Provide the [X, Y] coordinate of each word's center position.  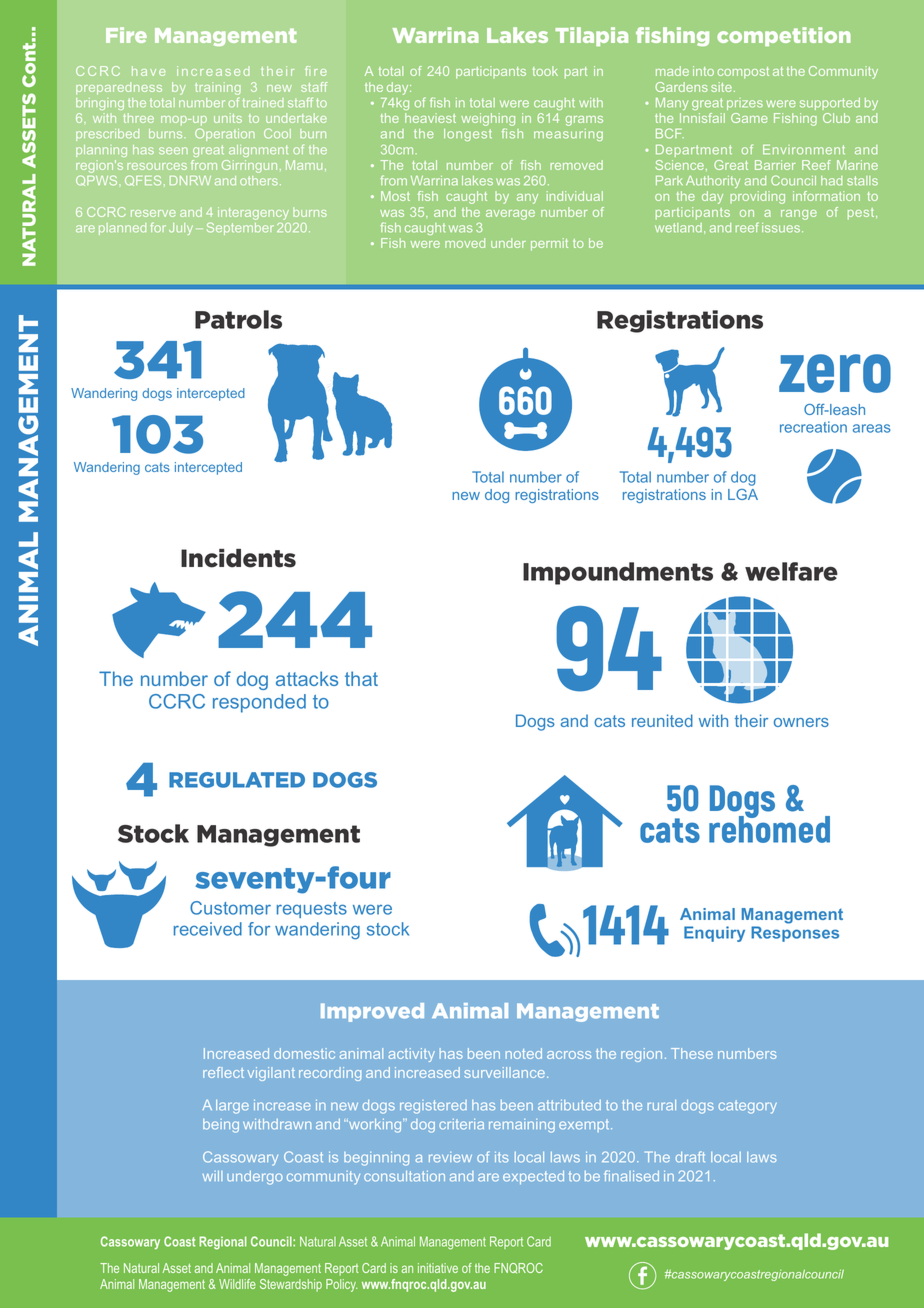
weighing [488, 121]
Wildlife [237, 1284]
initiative [438, 1268]
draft [690, 1157]
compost [743, 73]
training [218, 88]
